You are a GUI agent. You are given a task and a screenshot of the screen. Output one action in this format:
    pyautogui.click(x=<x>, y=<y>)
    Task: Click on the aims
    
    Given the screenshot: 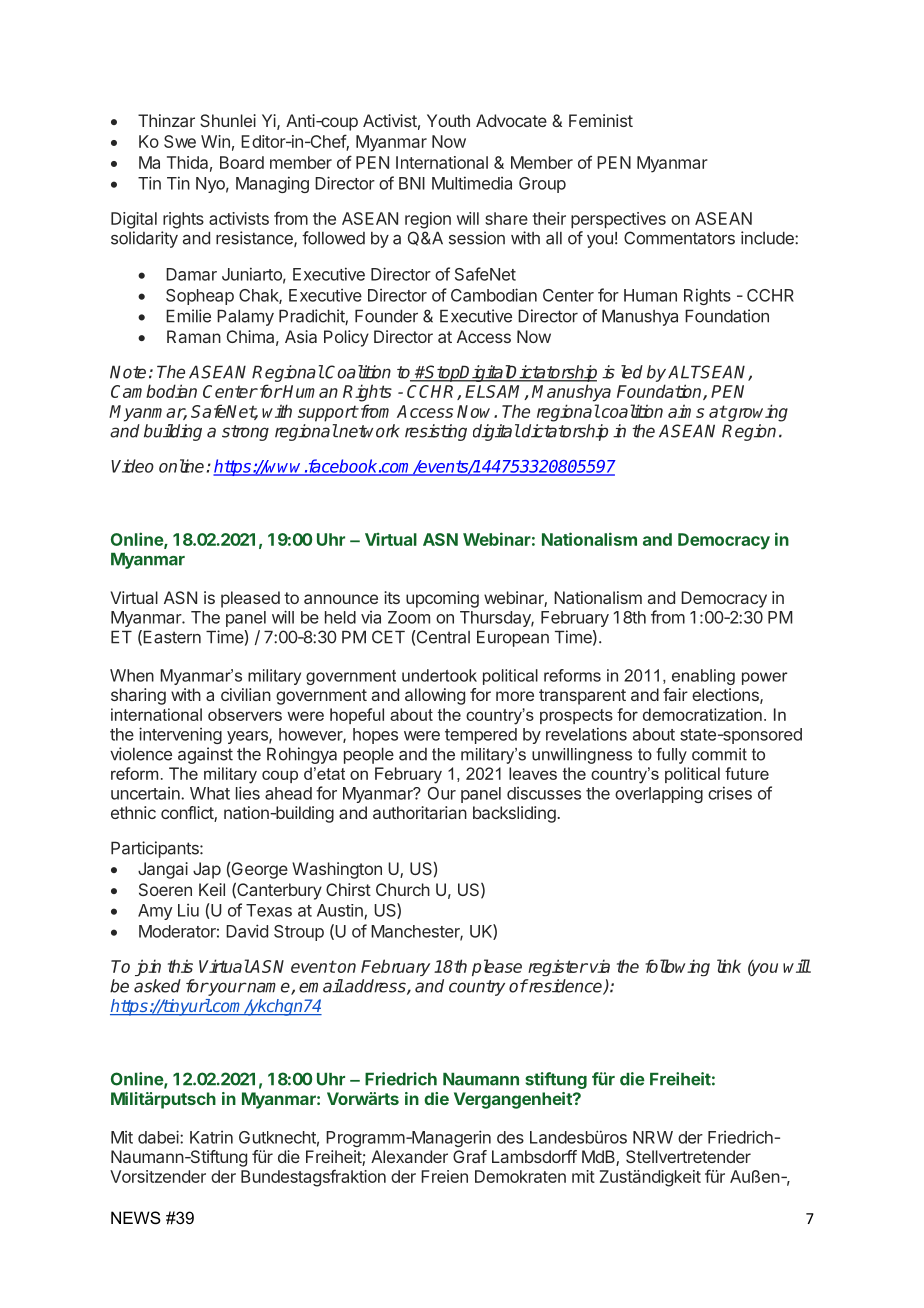 What is the action you would take?
    pyautogui.click(x=686, y=411)
